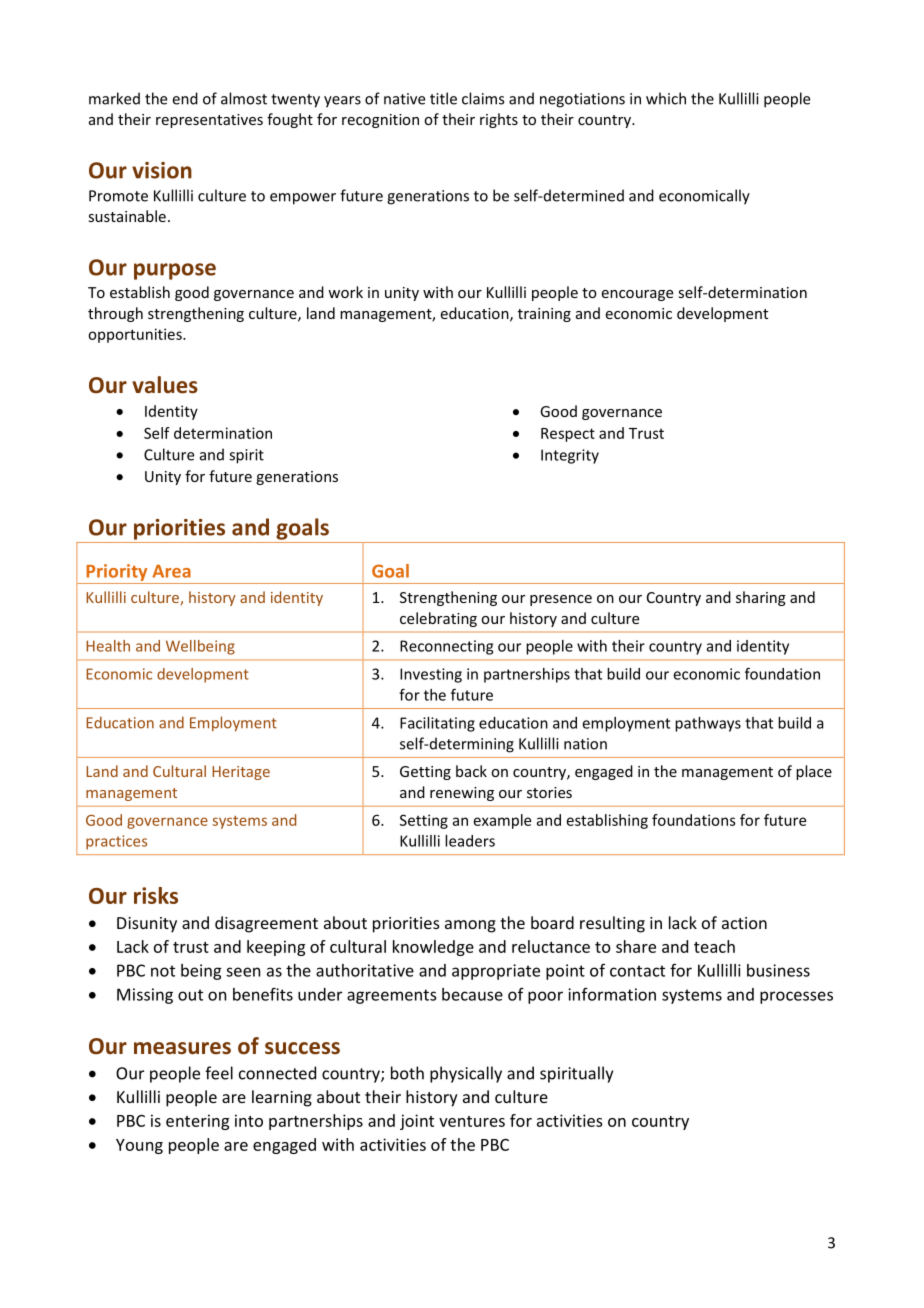  Describe the element at coordinates (744, 923) in the page. I see `action` at that location.
